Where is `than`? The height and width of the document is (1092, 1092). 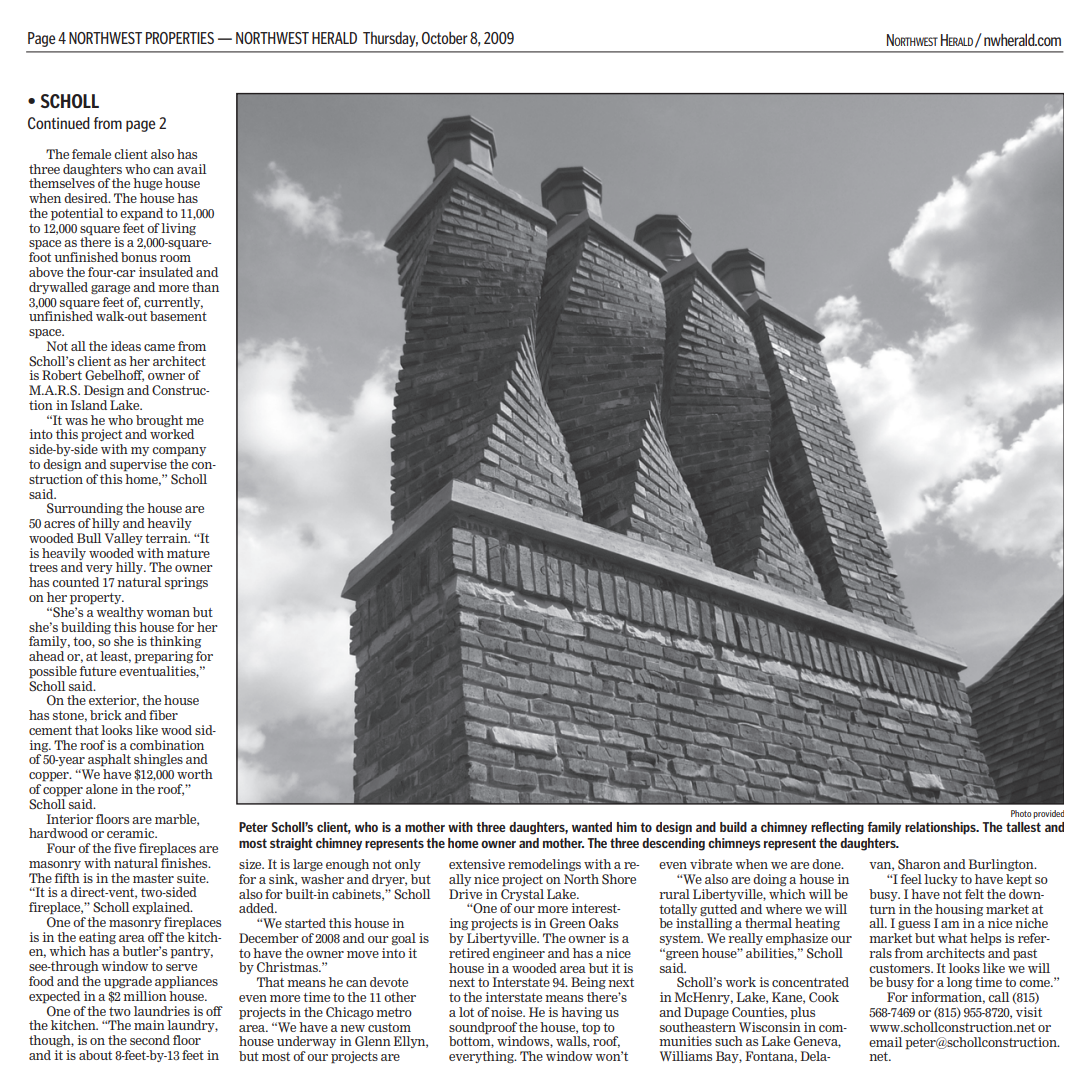
than is located at coordinates (205, 287).
